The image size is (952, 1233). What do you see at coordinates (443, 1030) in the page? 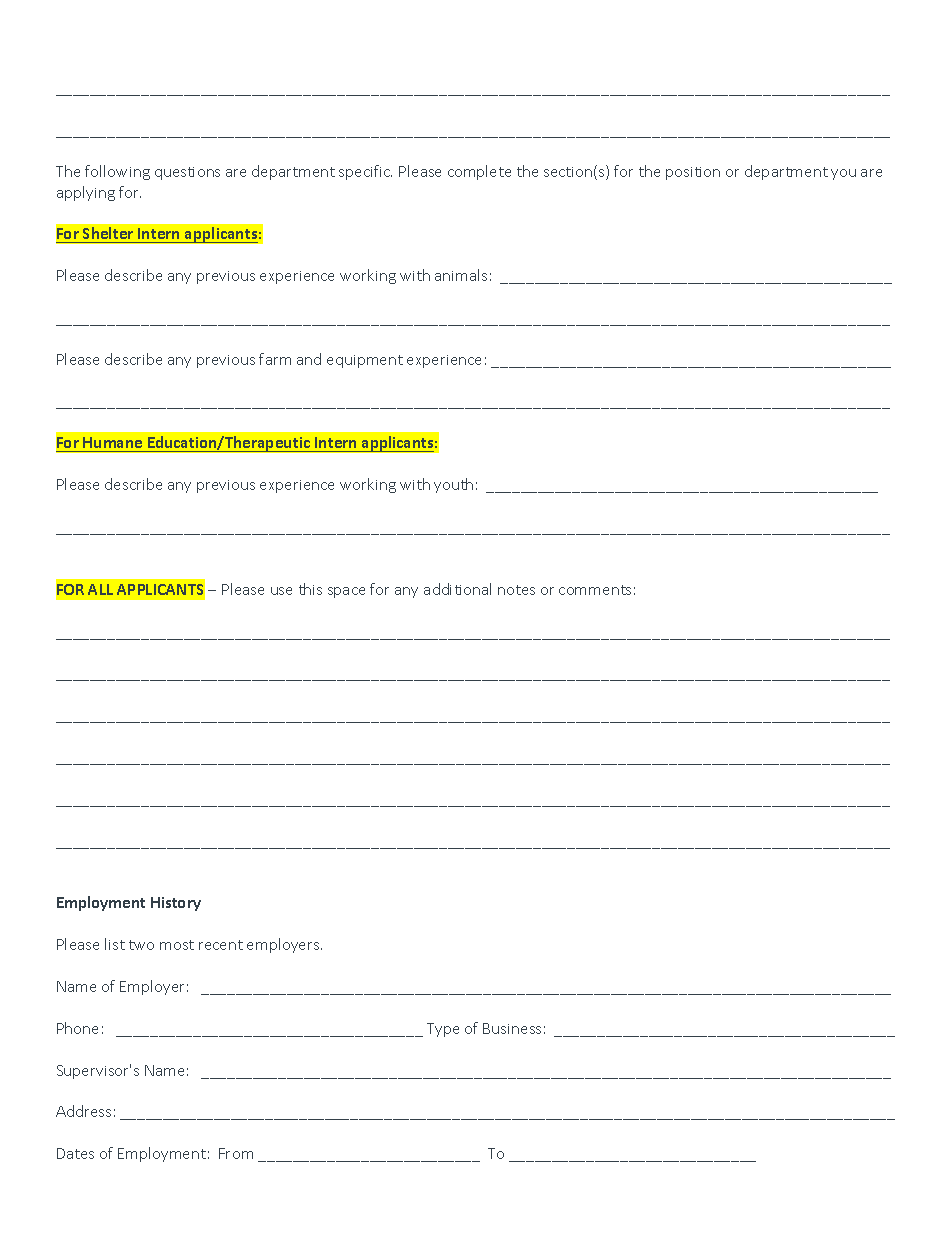
I see `Type` at bounding box center [443, 1030].
